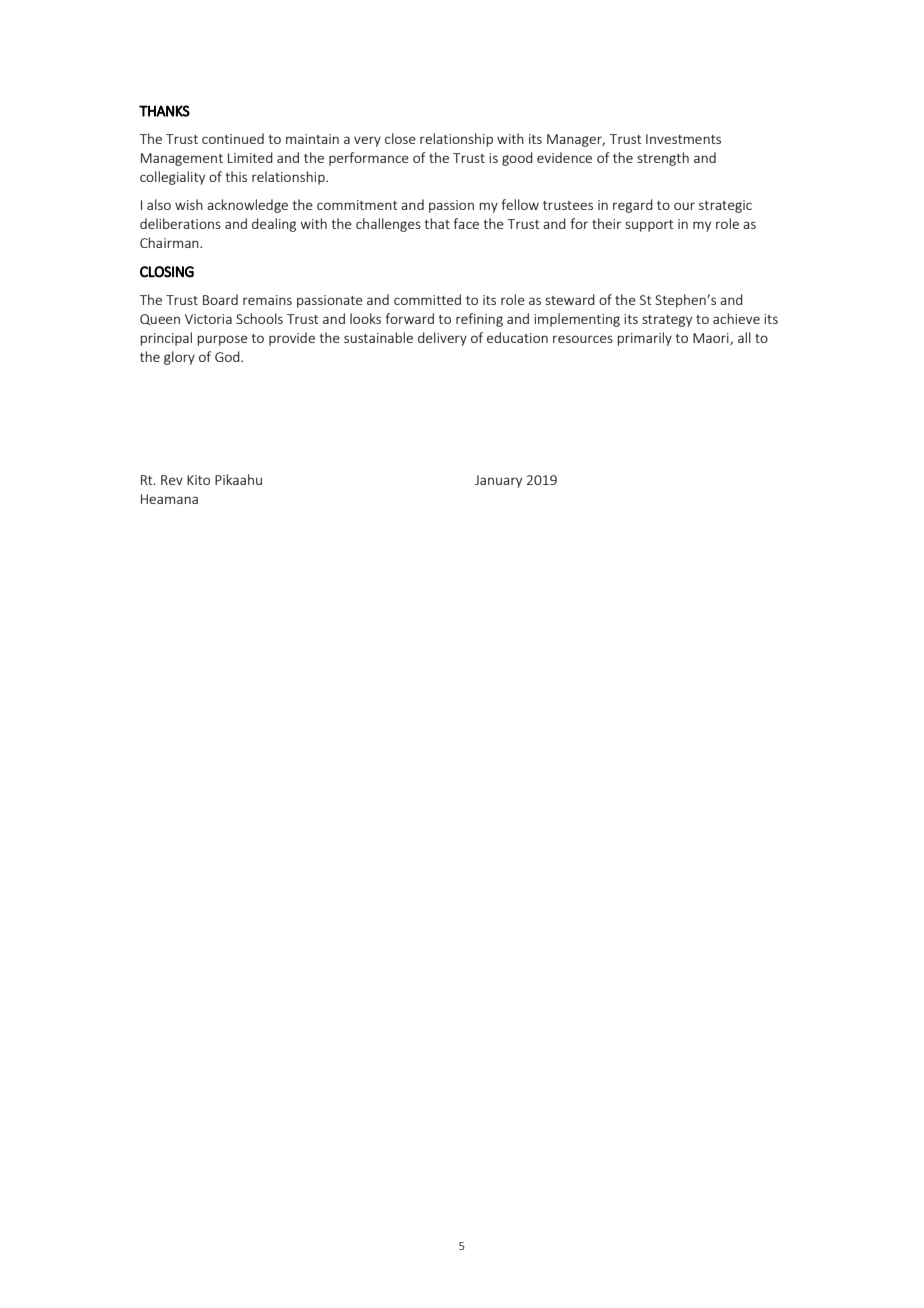 The width and height of the screenshot is (924, 1308). Describe the element at coordinates (683, 139) in the screenshot. I see `Investments` at that location.
